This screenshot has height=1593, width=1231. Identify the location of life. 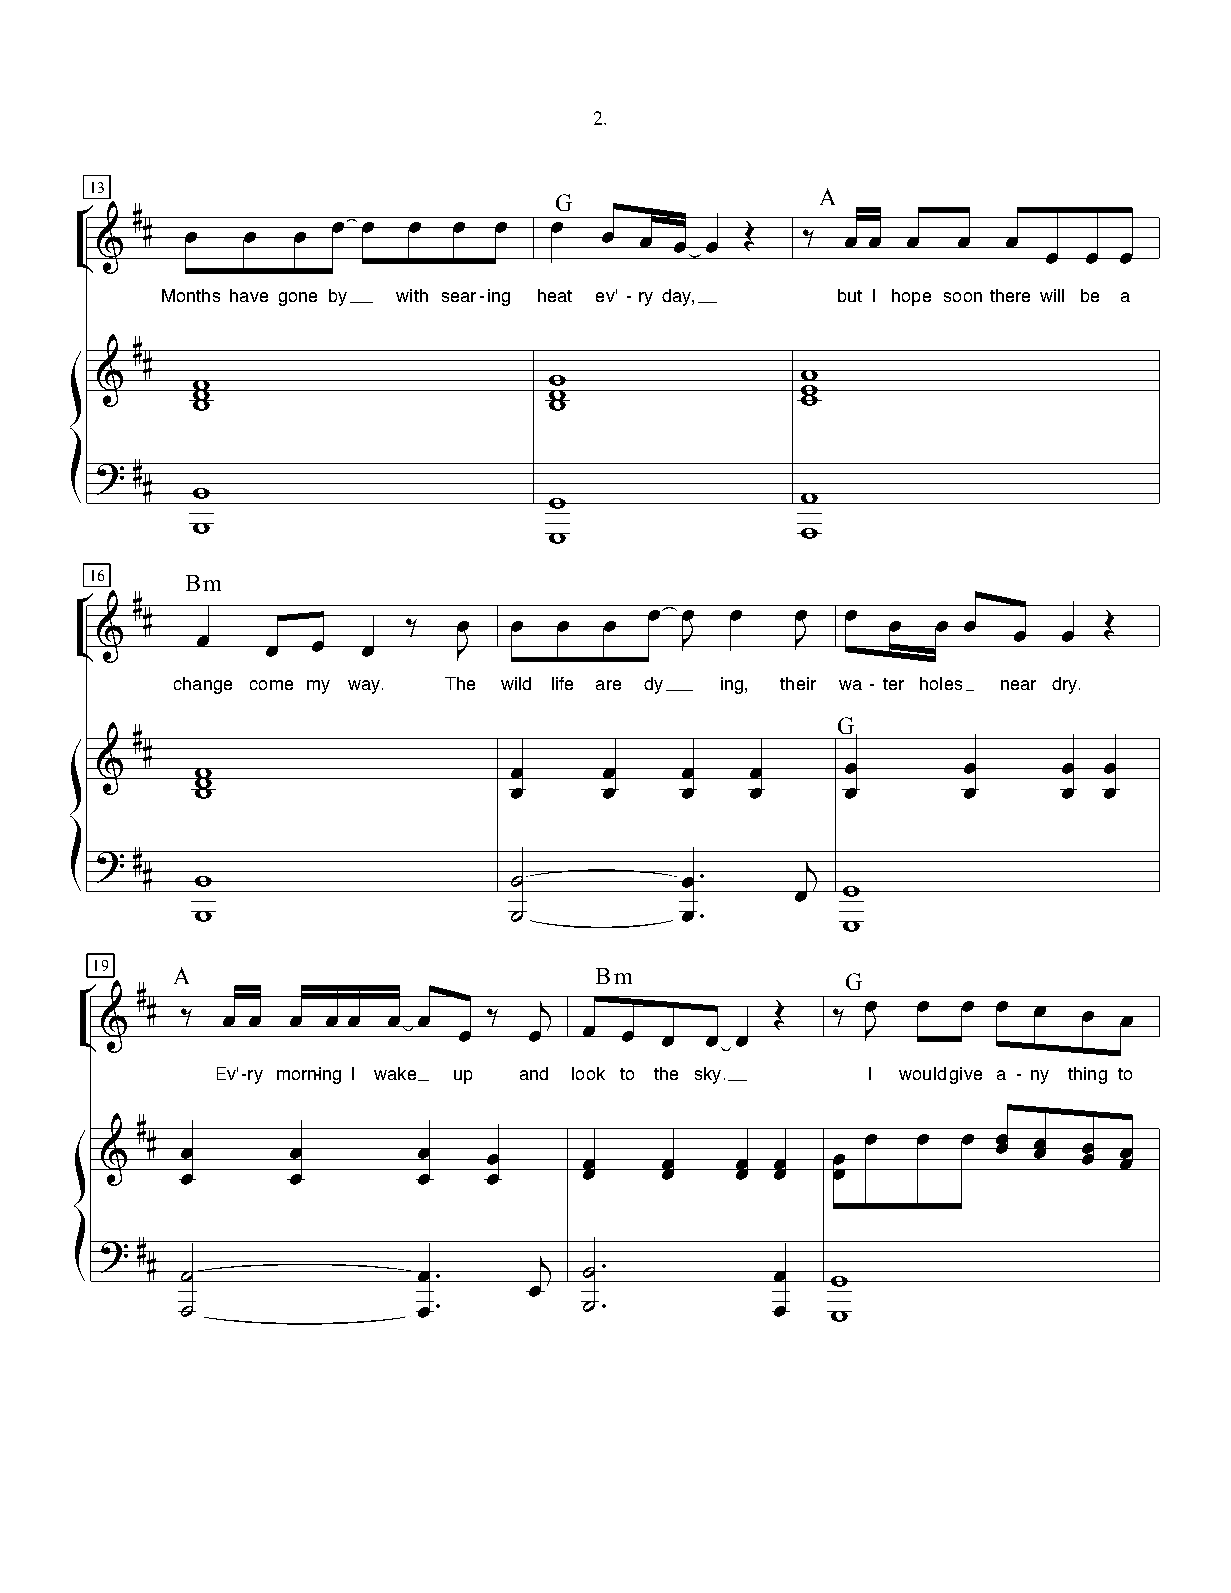
(562, 683).
